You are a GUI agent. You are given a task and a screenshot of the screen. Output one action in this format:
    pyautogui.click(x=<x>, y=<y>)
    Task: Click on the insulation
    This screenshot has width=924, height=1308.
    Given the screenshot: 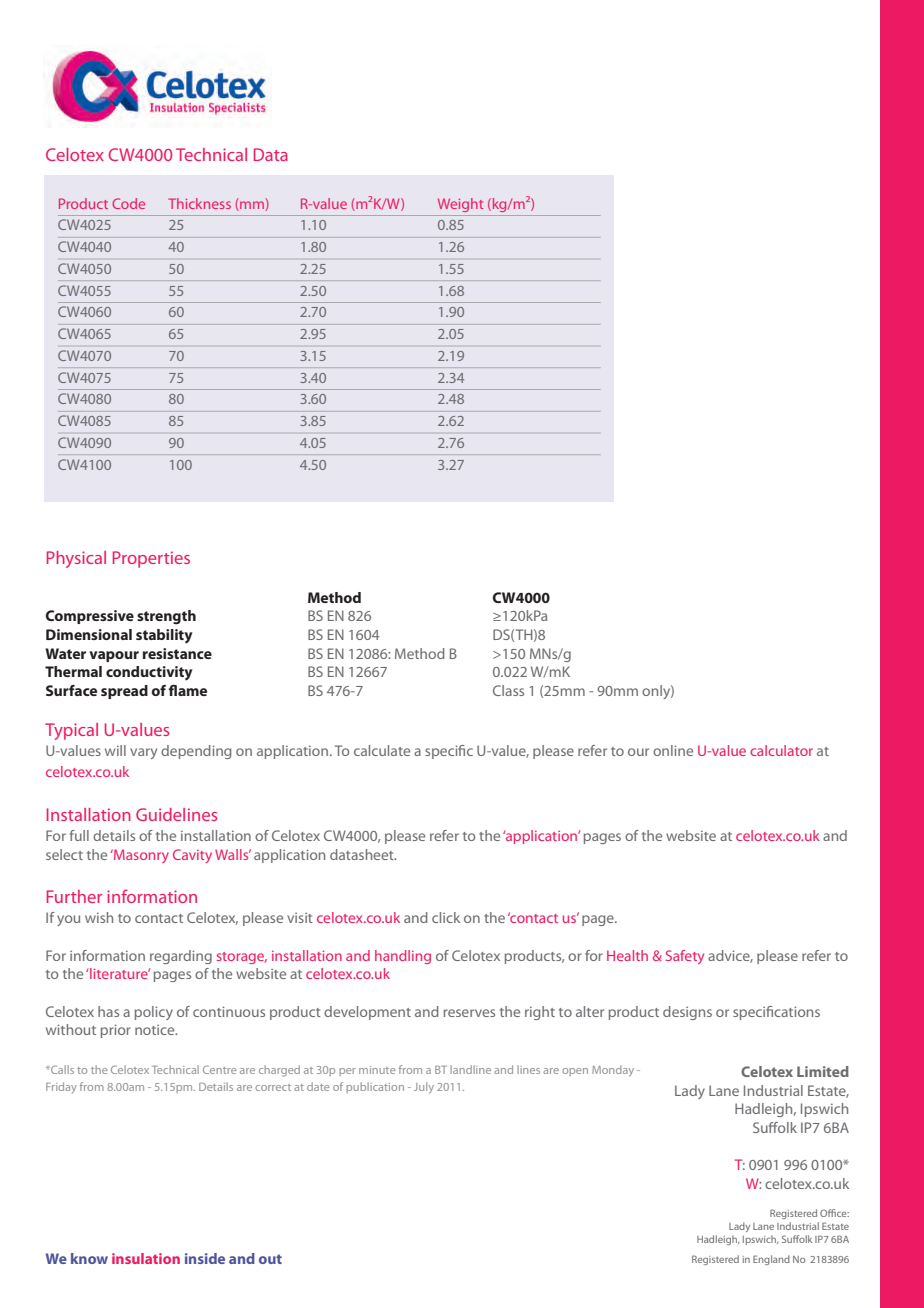 What is the action you would take?
    pyautogui.click(x=146, y=1258)
